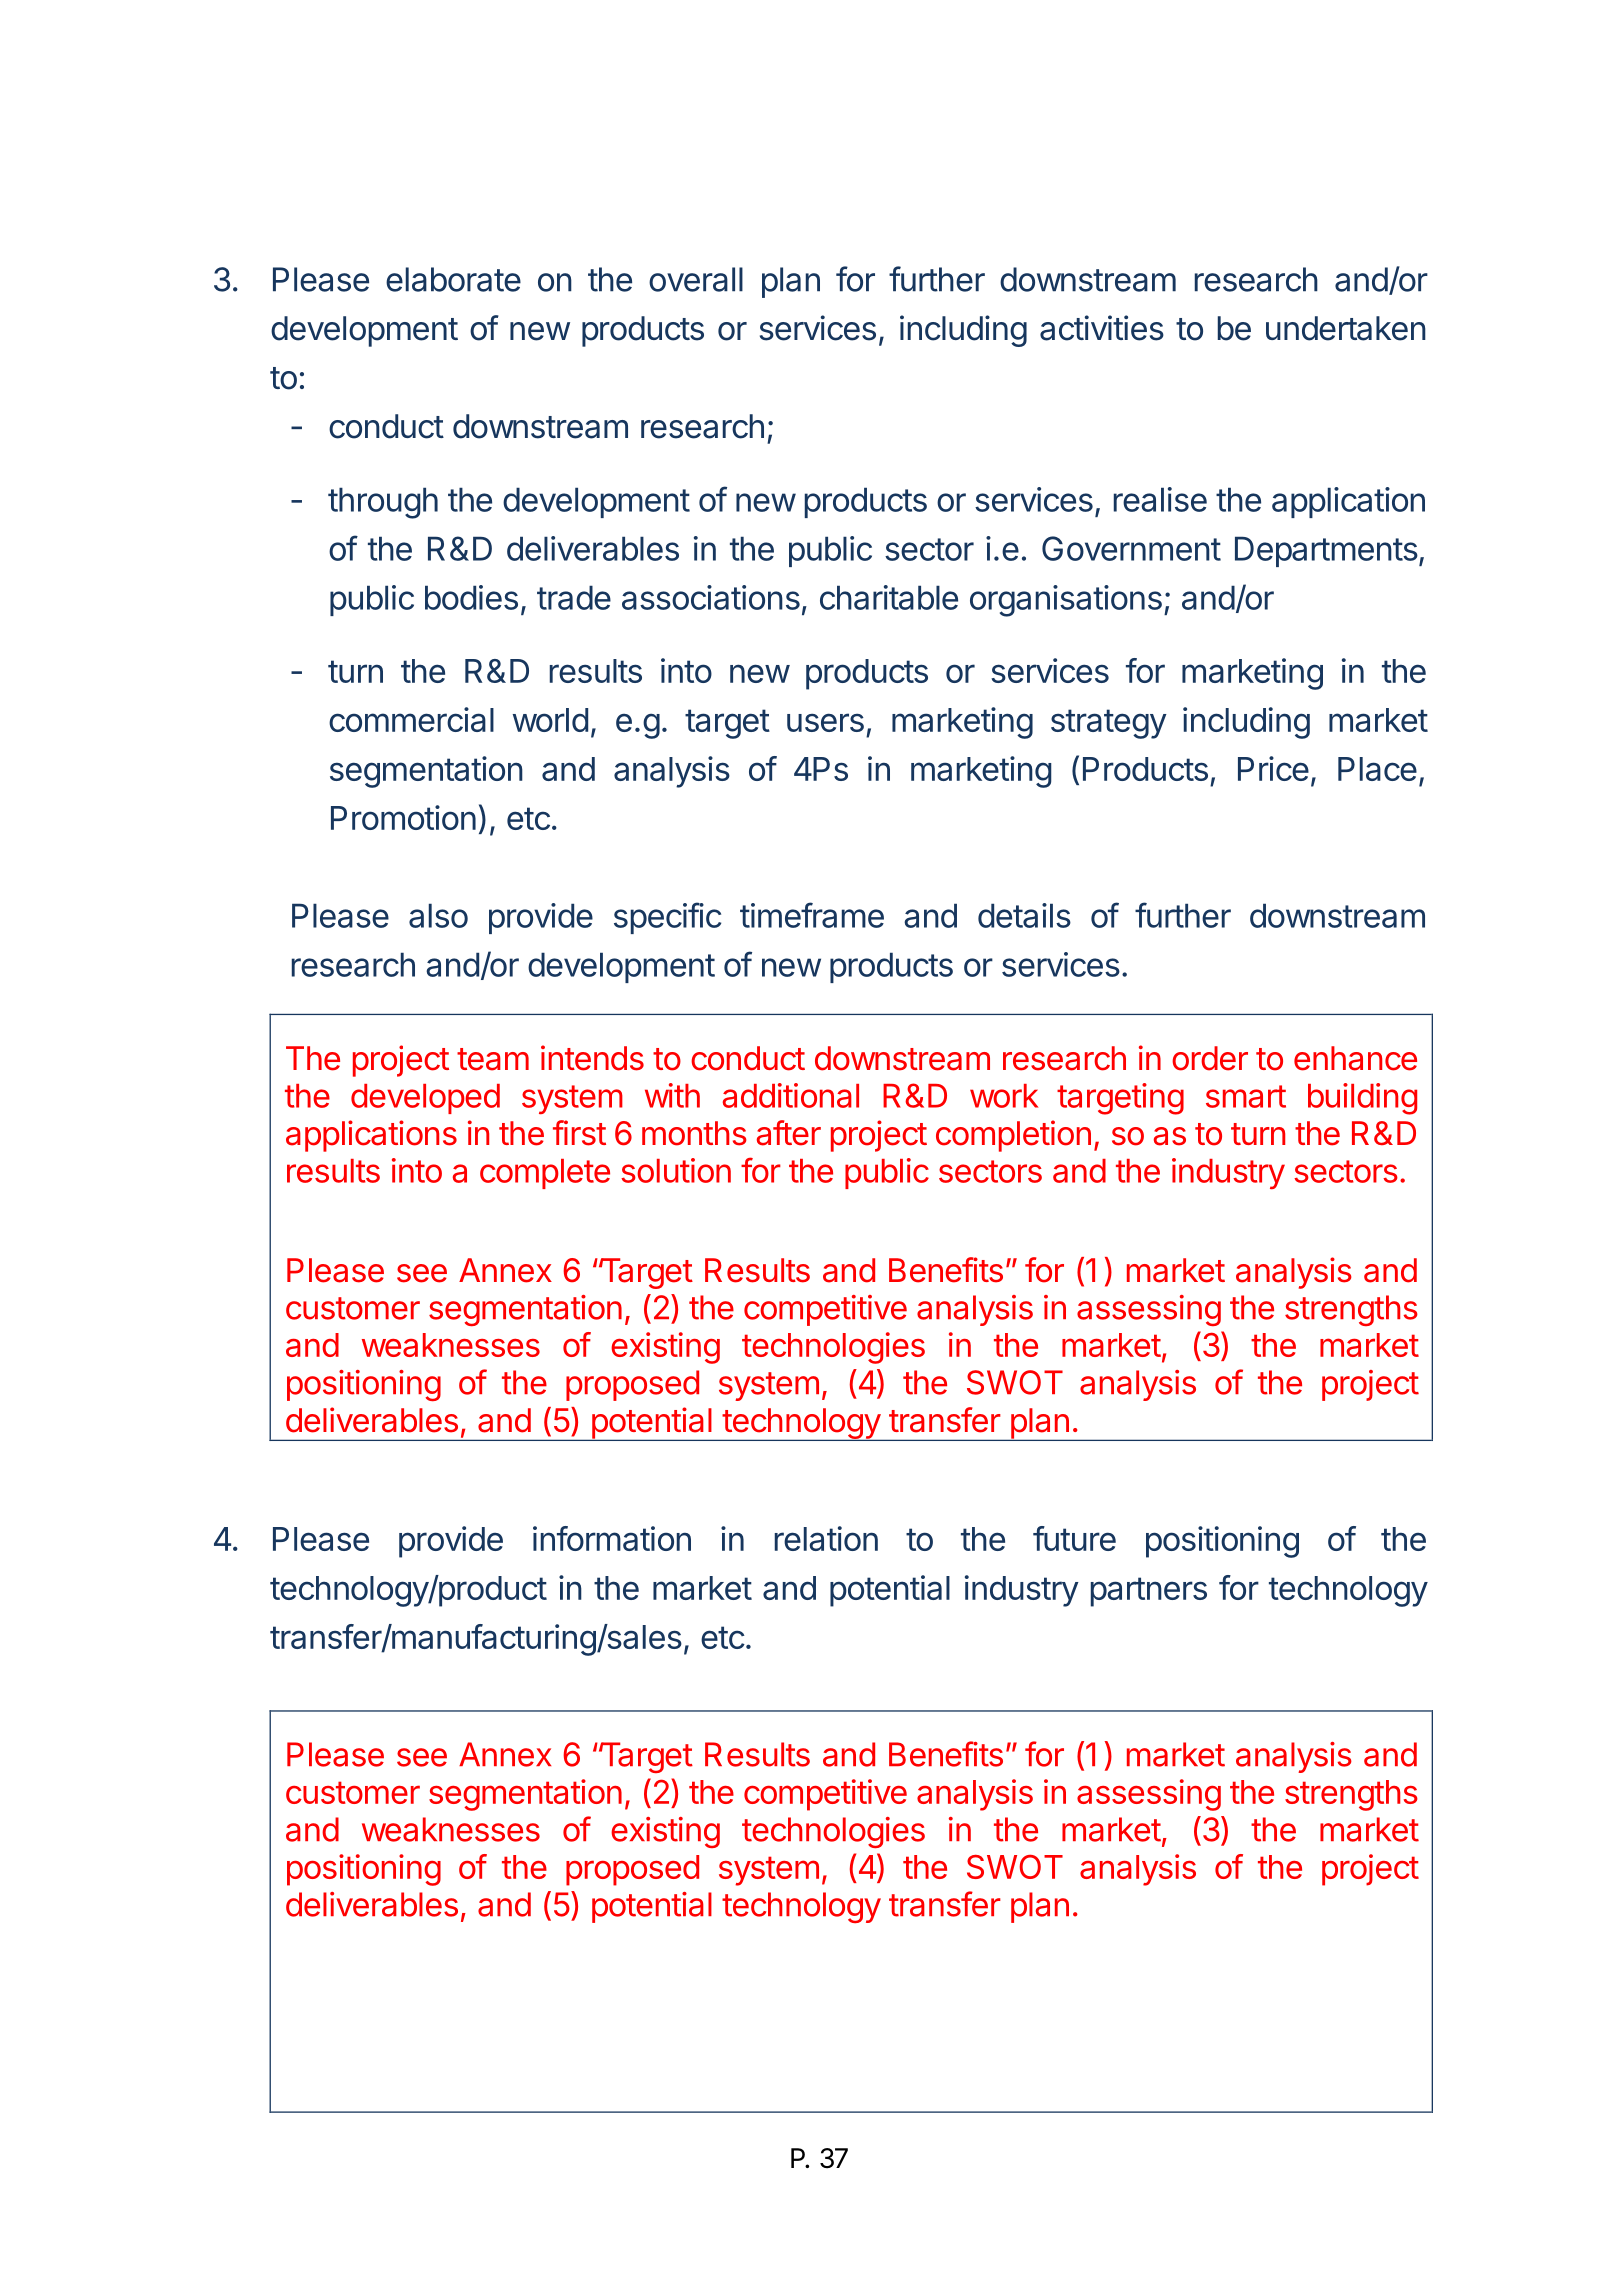  Describe the element at coordinates (471, 597) in the page. I see `bodies` at that location.
